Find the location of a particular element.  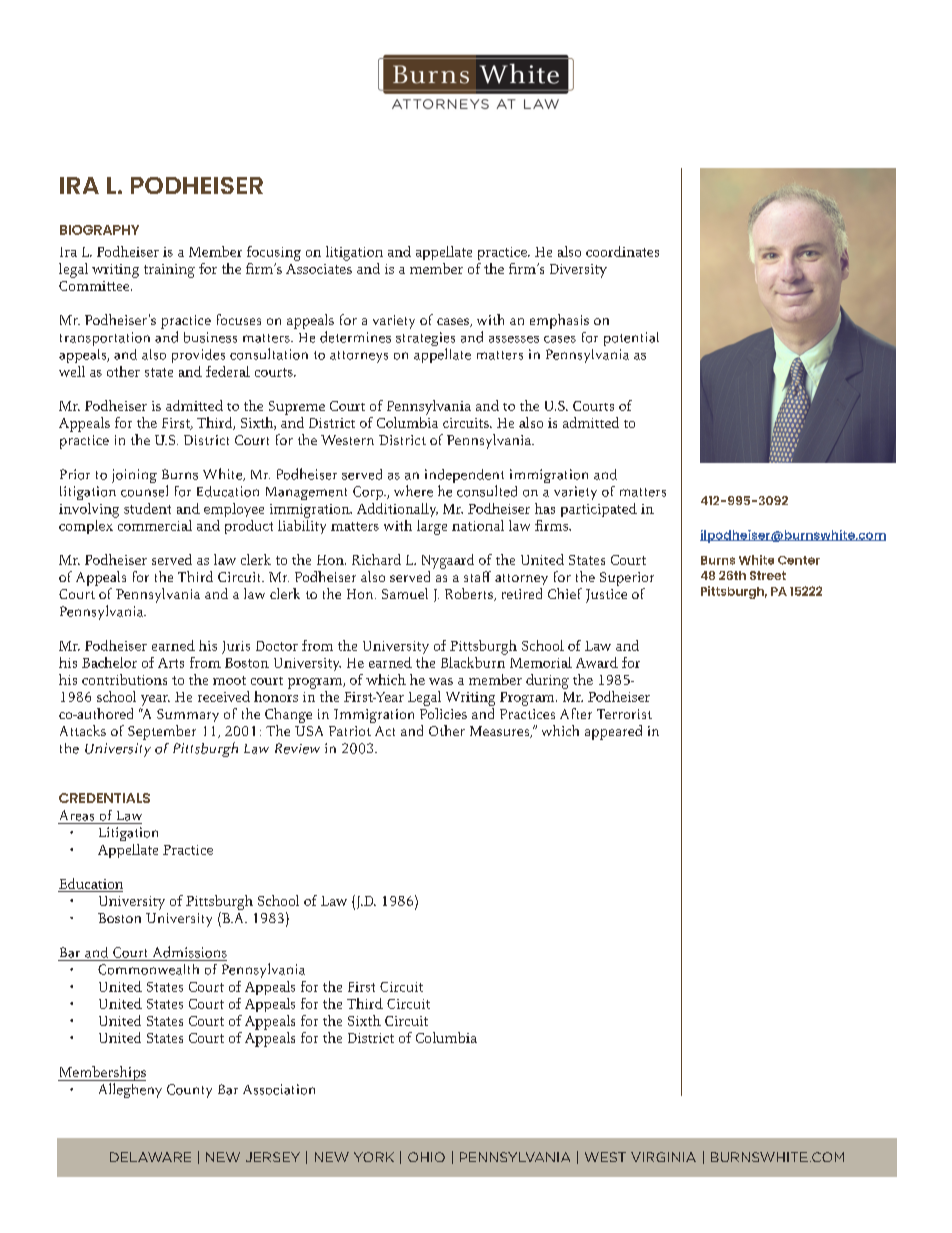

training is located at coordinates (169, 271).
